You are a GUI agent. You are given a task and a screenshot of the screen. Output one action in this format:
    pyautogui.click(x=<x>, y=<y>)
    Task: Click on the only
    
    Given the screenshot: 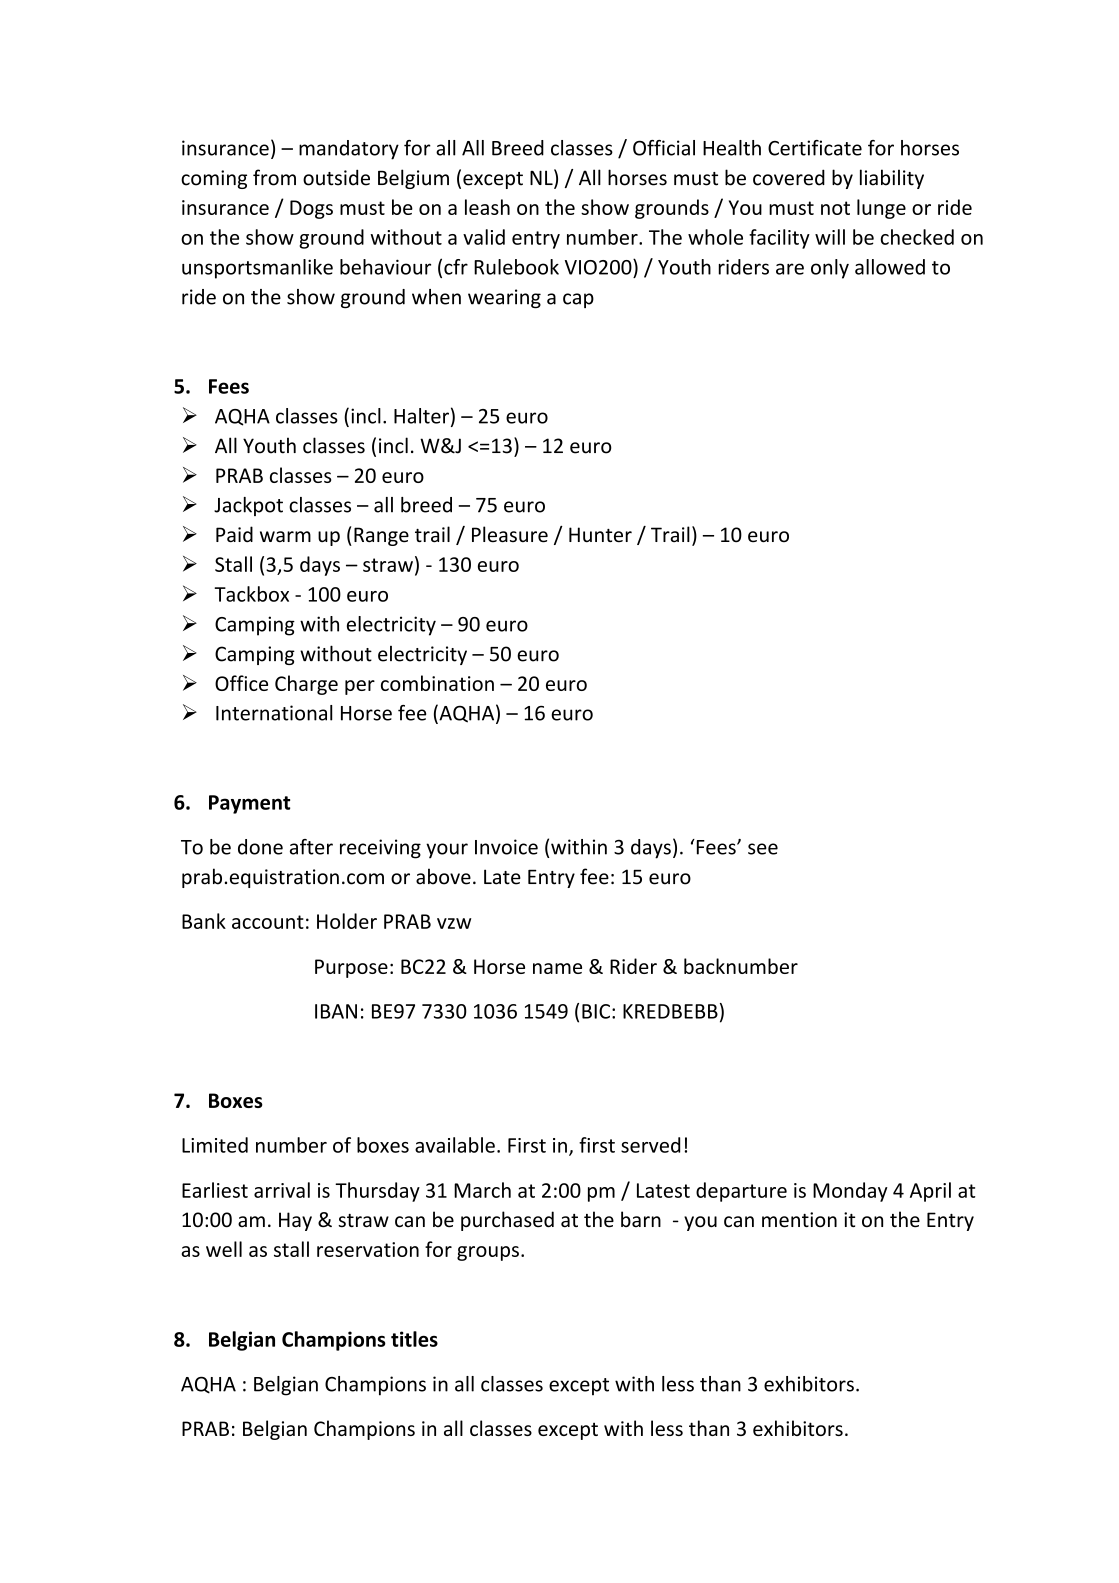 What is the action you would take?
    pyautogui.click(x=830, y=269)
